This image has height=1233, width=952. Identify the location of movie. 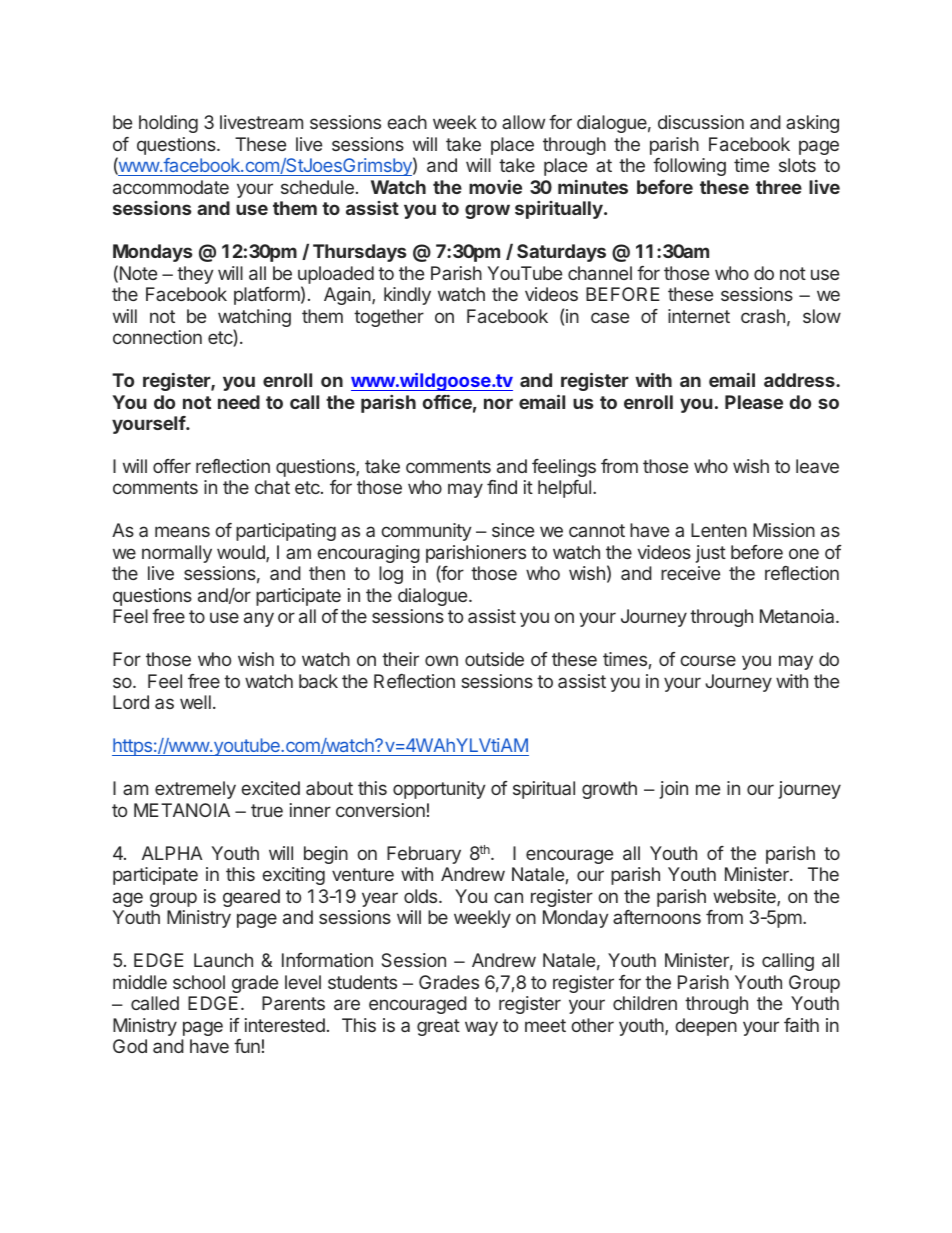
(495, 187).
